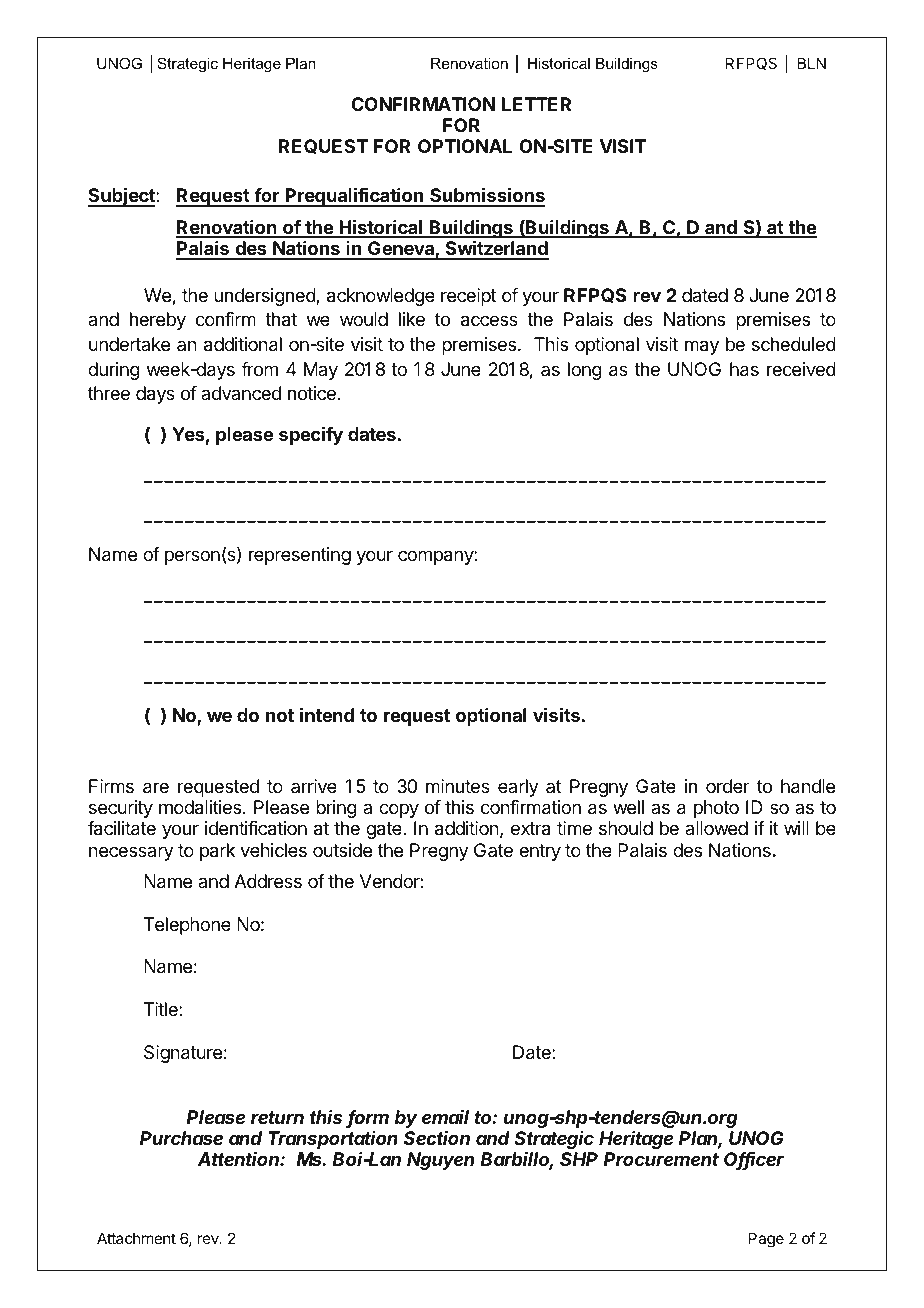  I want to click on Attachment, so click(136, 1238).
